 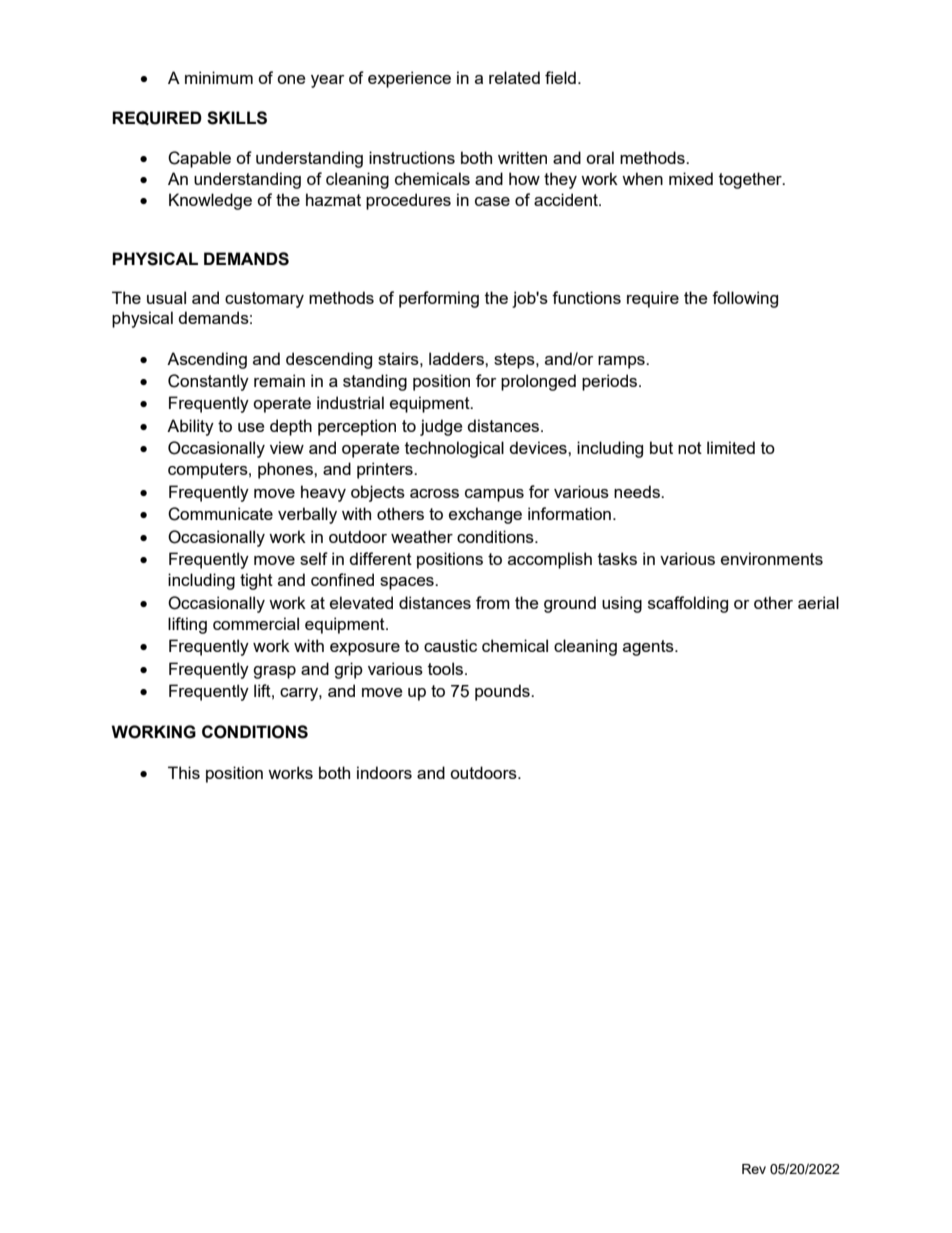 I want to click on indoors, so click(x=384, y=772).
